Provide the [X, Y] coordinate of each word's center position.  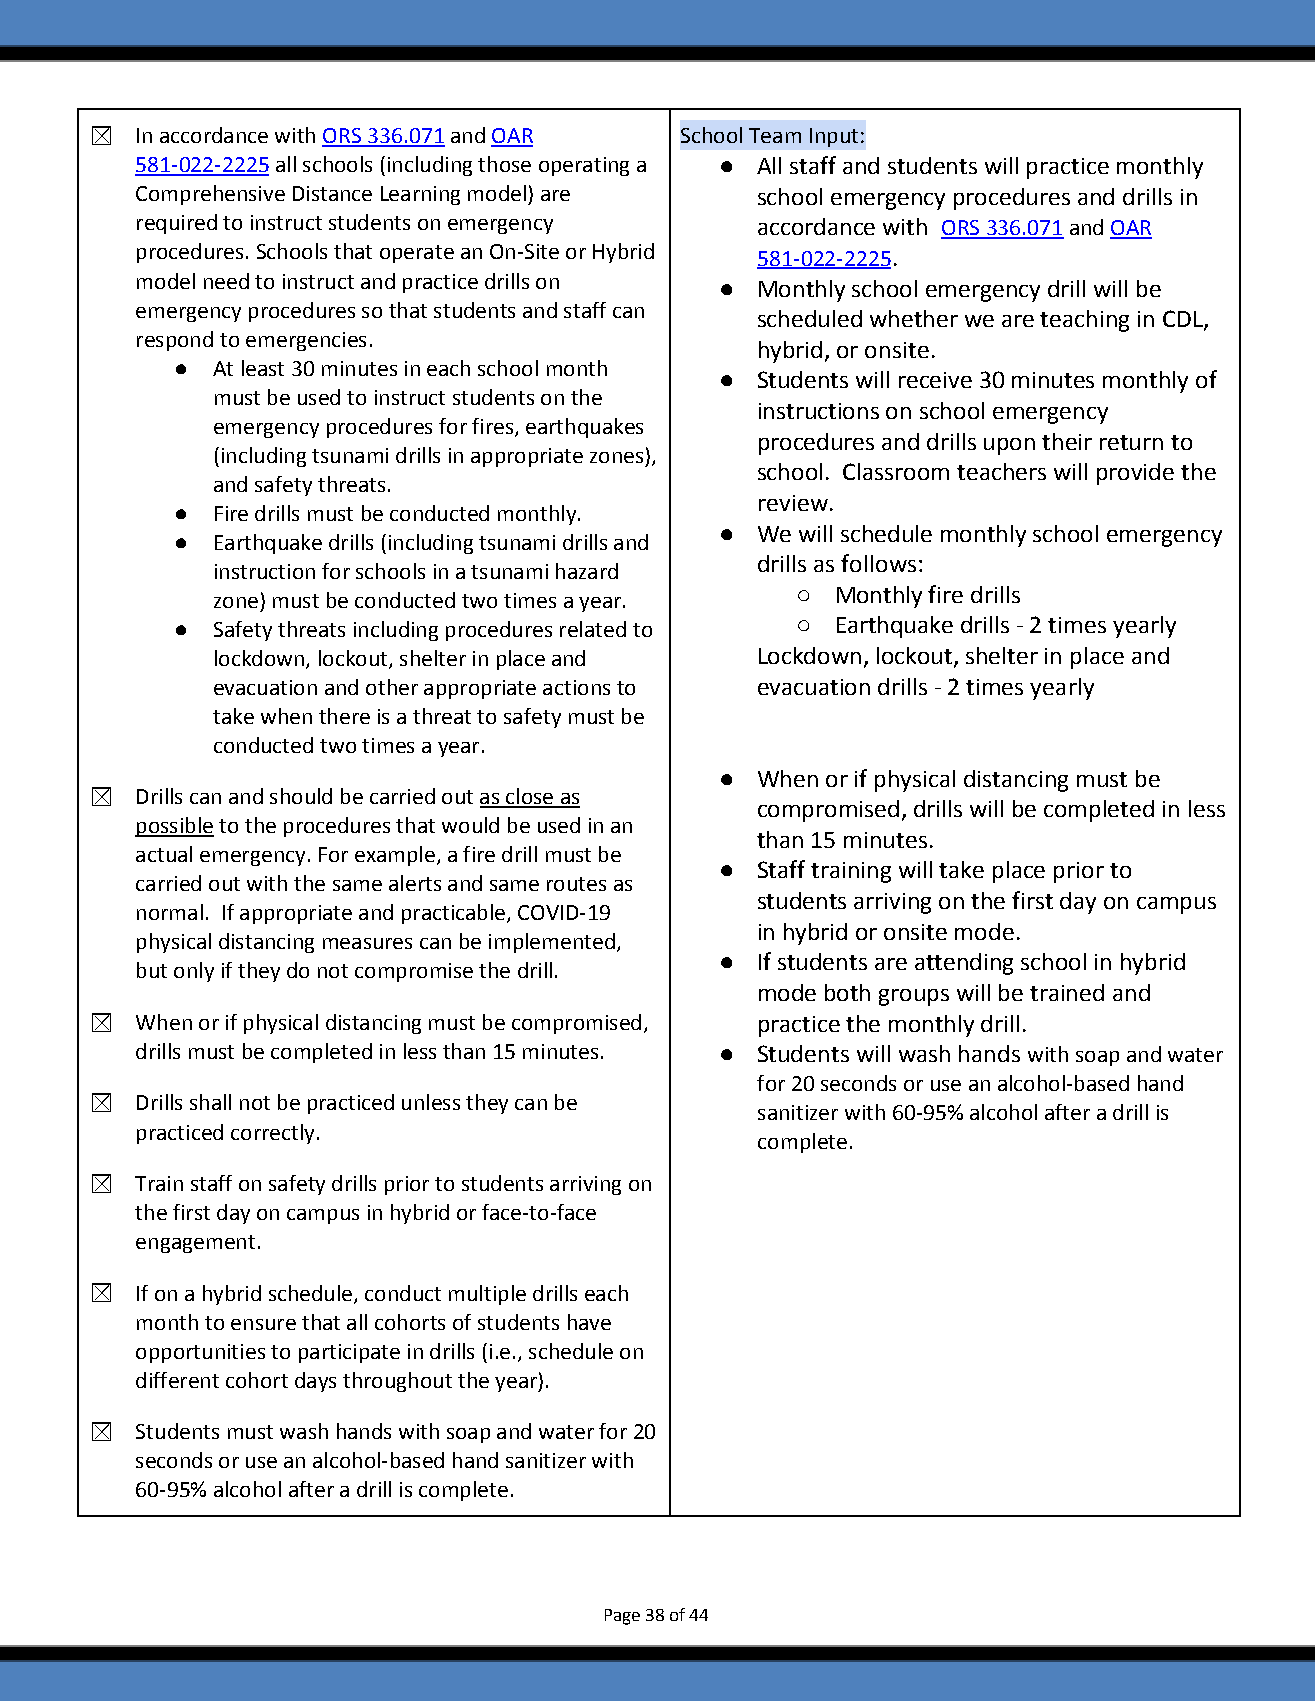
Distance [332, 193]
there [344, 716]
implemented [552, 943]
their [1067, 441]
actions [576, 687]
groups [914, 997]
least [263, 368]
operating [584, 166]
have [589, 1322]
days [315, 1382]
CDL [1184, 320]
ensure [263, 1324]
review [793, 503]
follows [878, 563]
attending [964, 964]
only [194, 972]
